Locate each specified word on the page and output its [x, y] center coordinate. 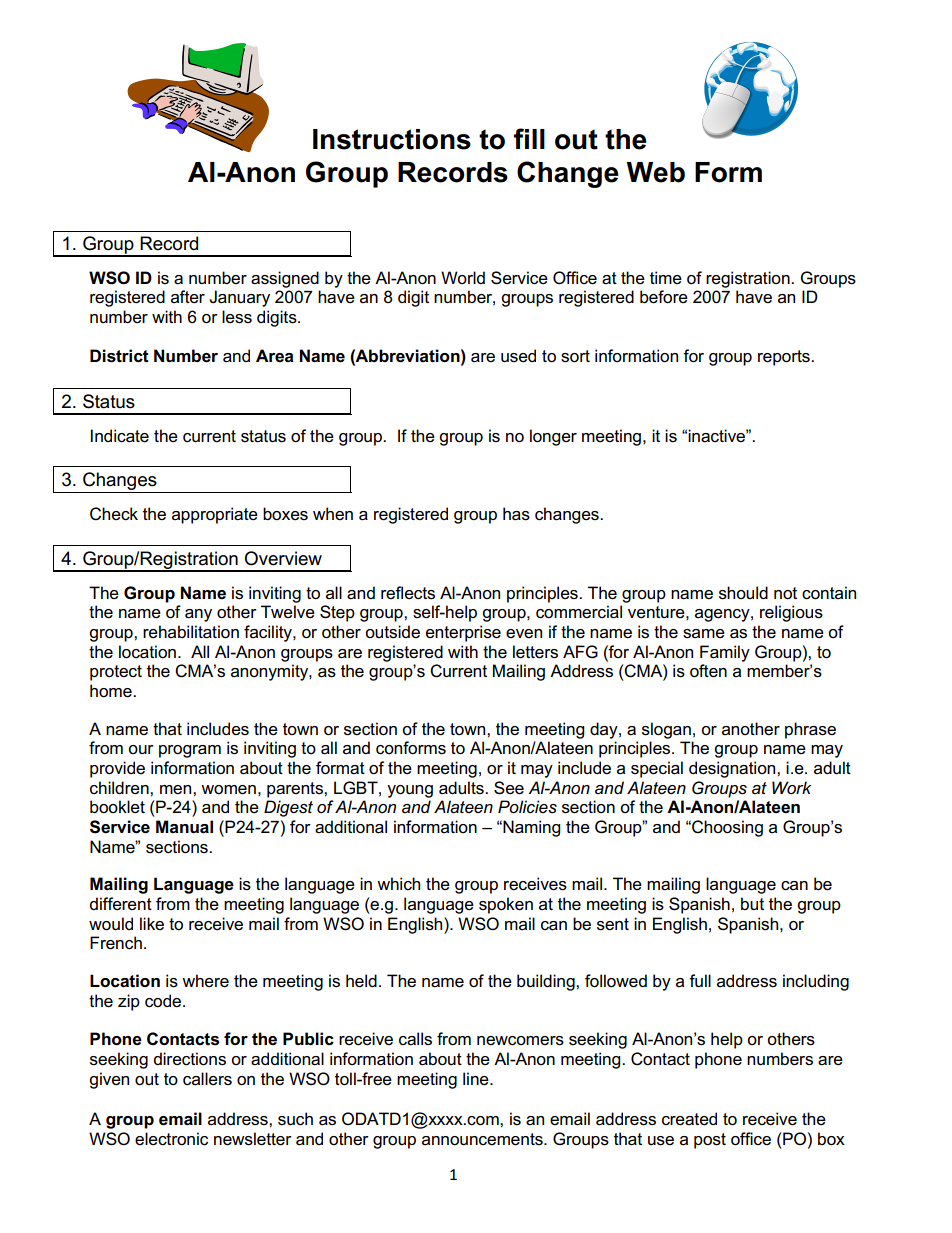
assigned [285, 279]
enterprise [463, 633]
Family [725, 653]
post [710, 1141]
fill [529, 138]
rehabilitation [191, 632]
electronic [171, 1139]
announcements [483, 1139]
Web [655, 172]
